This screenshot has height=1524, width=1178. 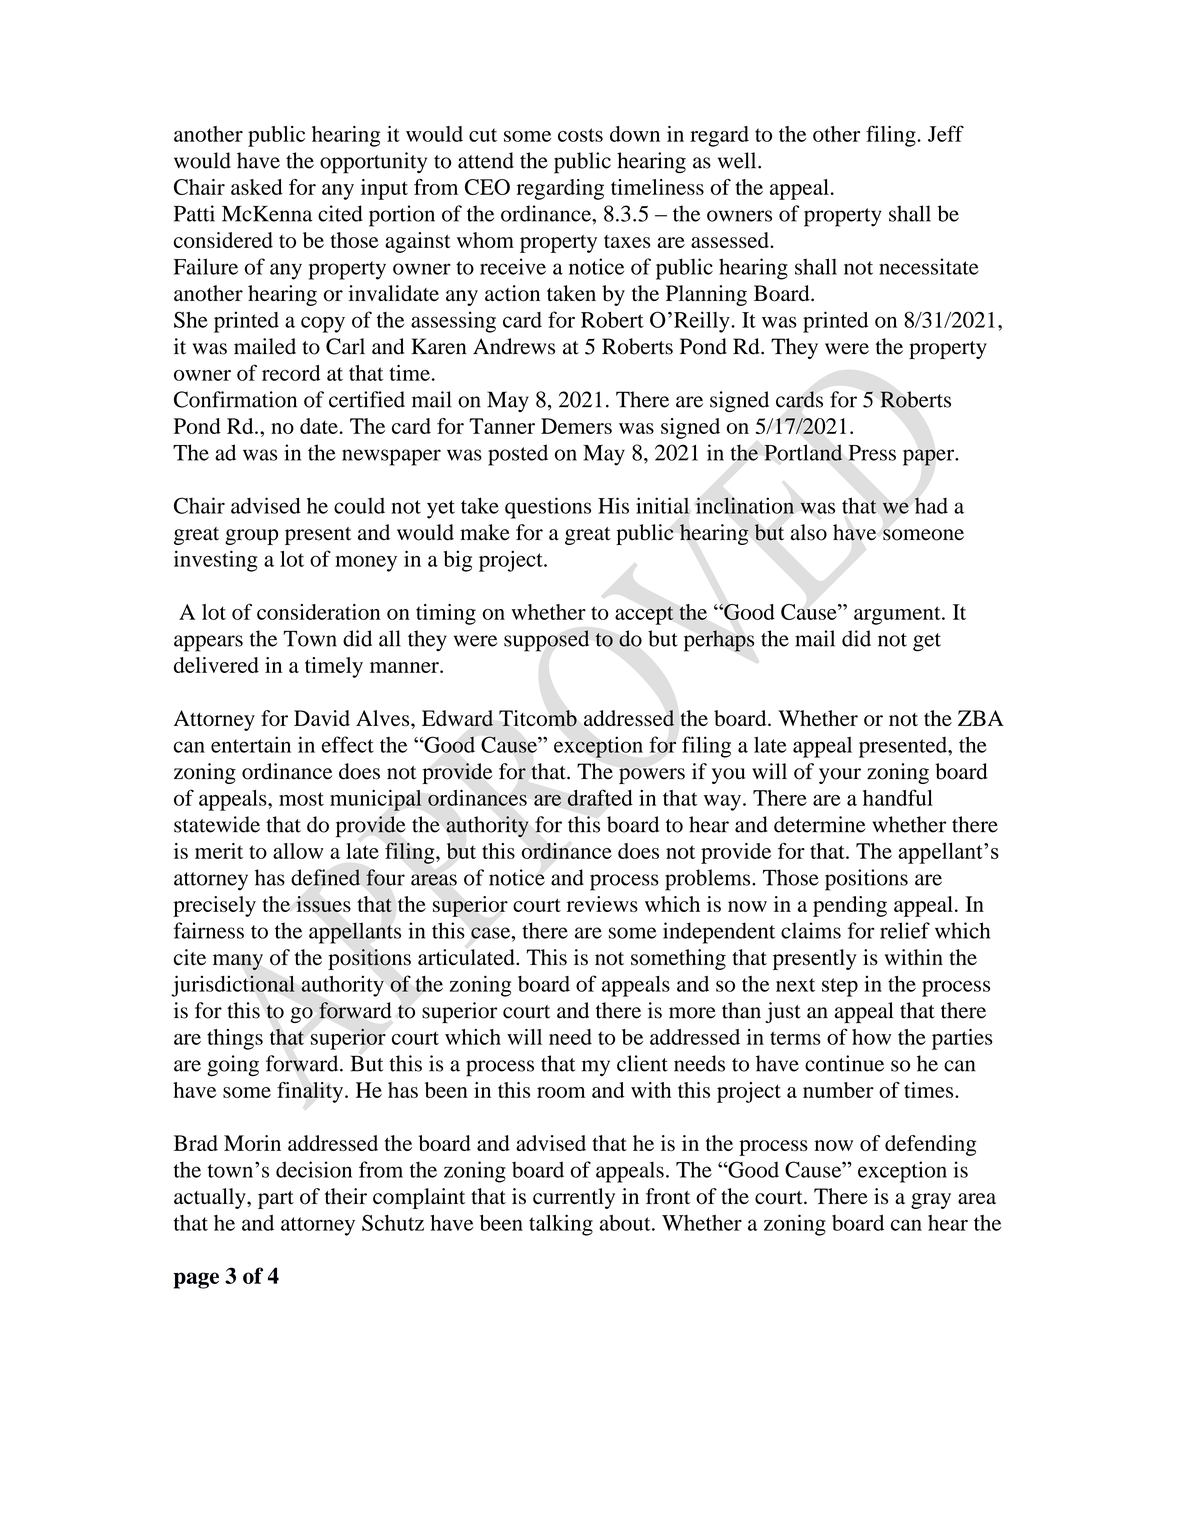 What do you see at coordinates (346, 1196) in the screenshot?
I see `their` at bounding box center [346, 1196].
